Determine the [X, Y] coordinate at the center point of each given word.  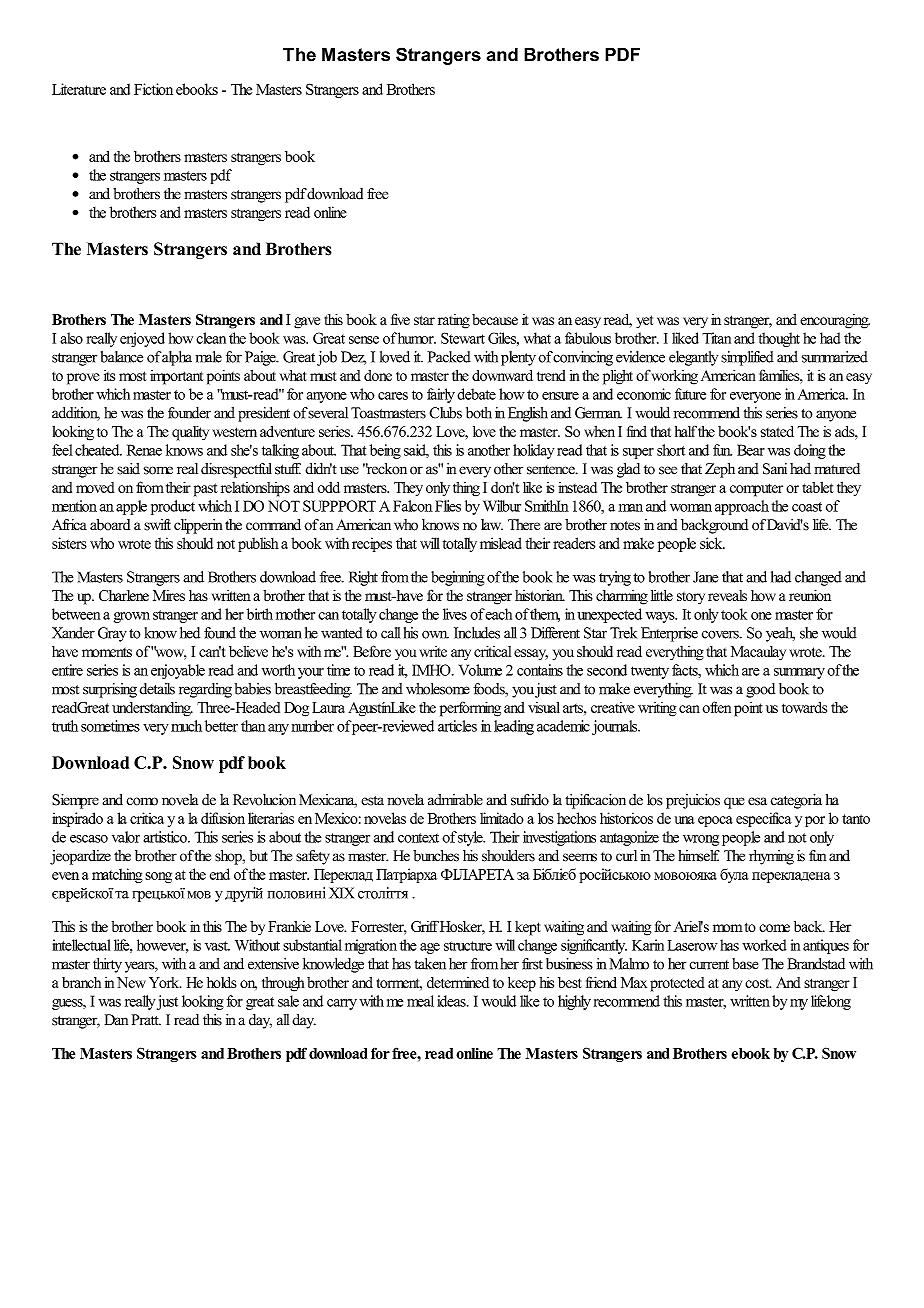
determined [458, 982]
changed [818, 578]
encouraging [835, 321]
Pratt [146, 1019]
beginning [458, 578]
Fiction [153, 89]
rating [454, 321]
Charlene [124, 595]
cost [758, 983]
